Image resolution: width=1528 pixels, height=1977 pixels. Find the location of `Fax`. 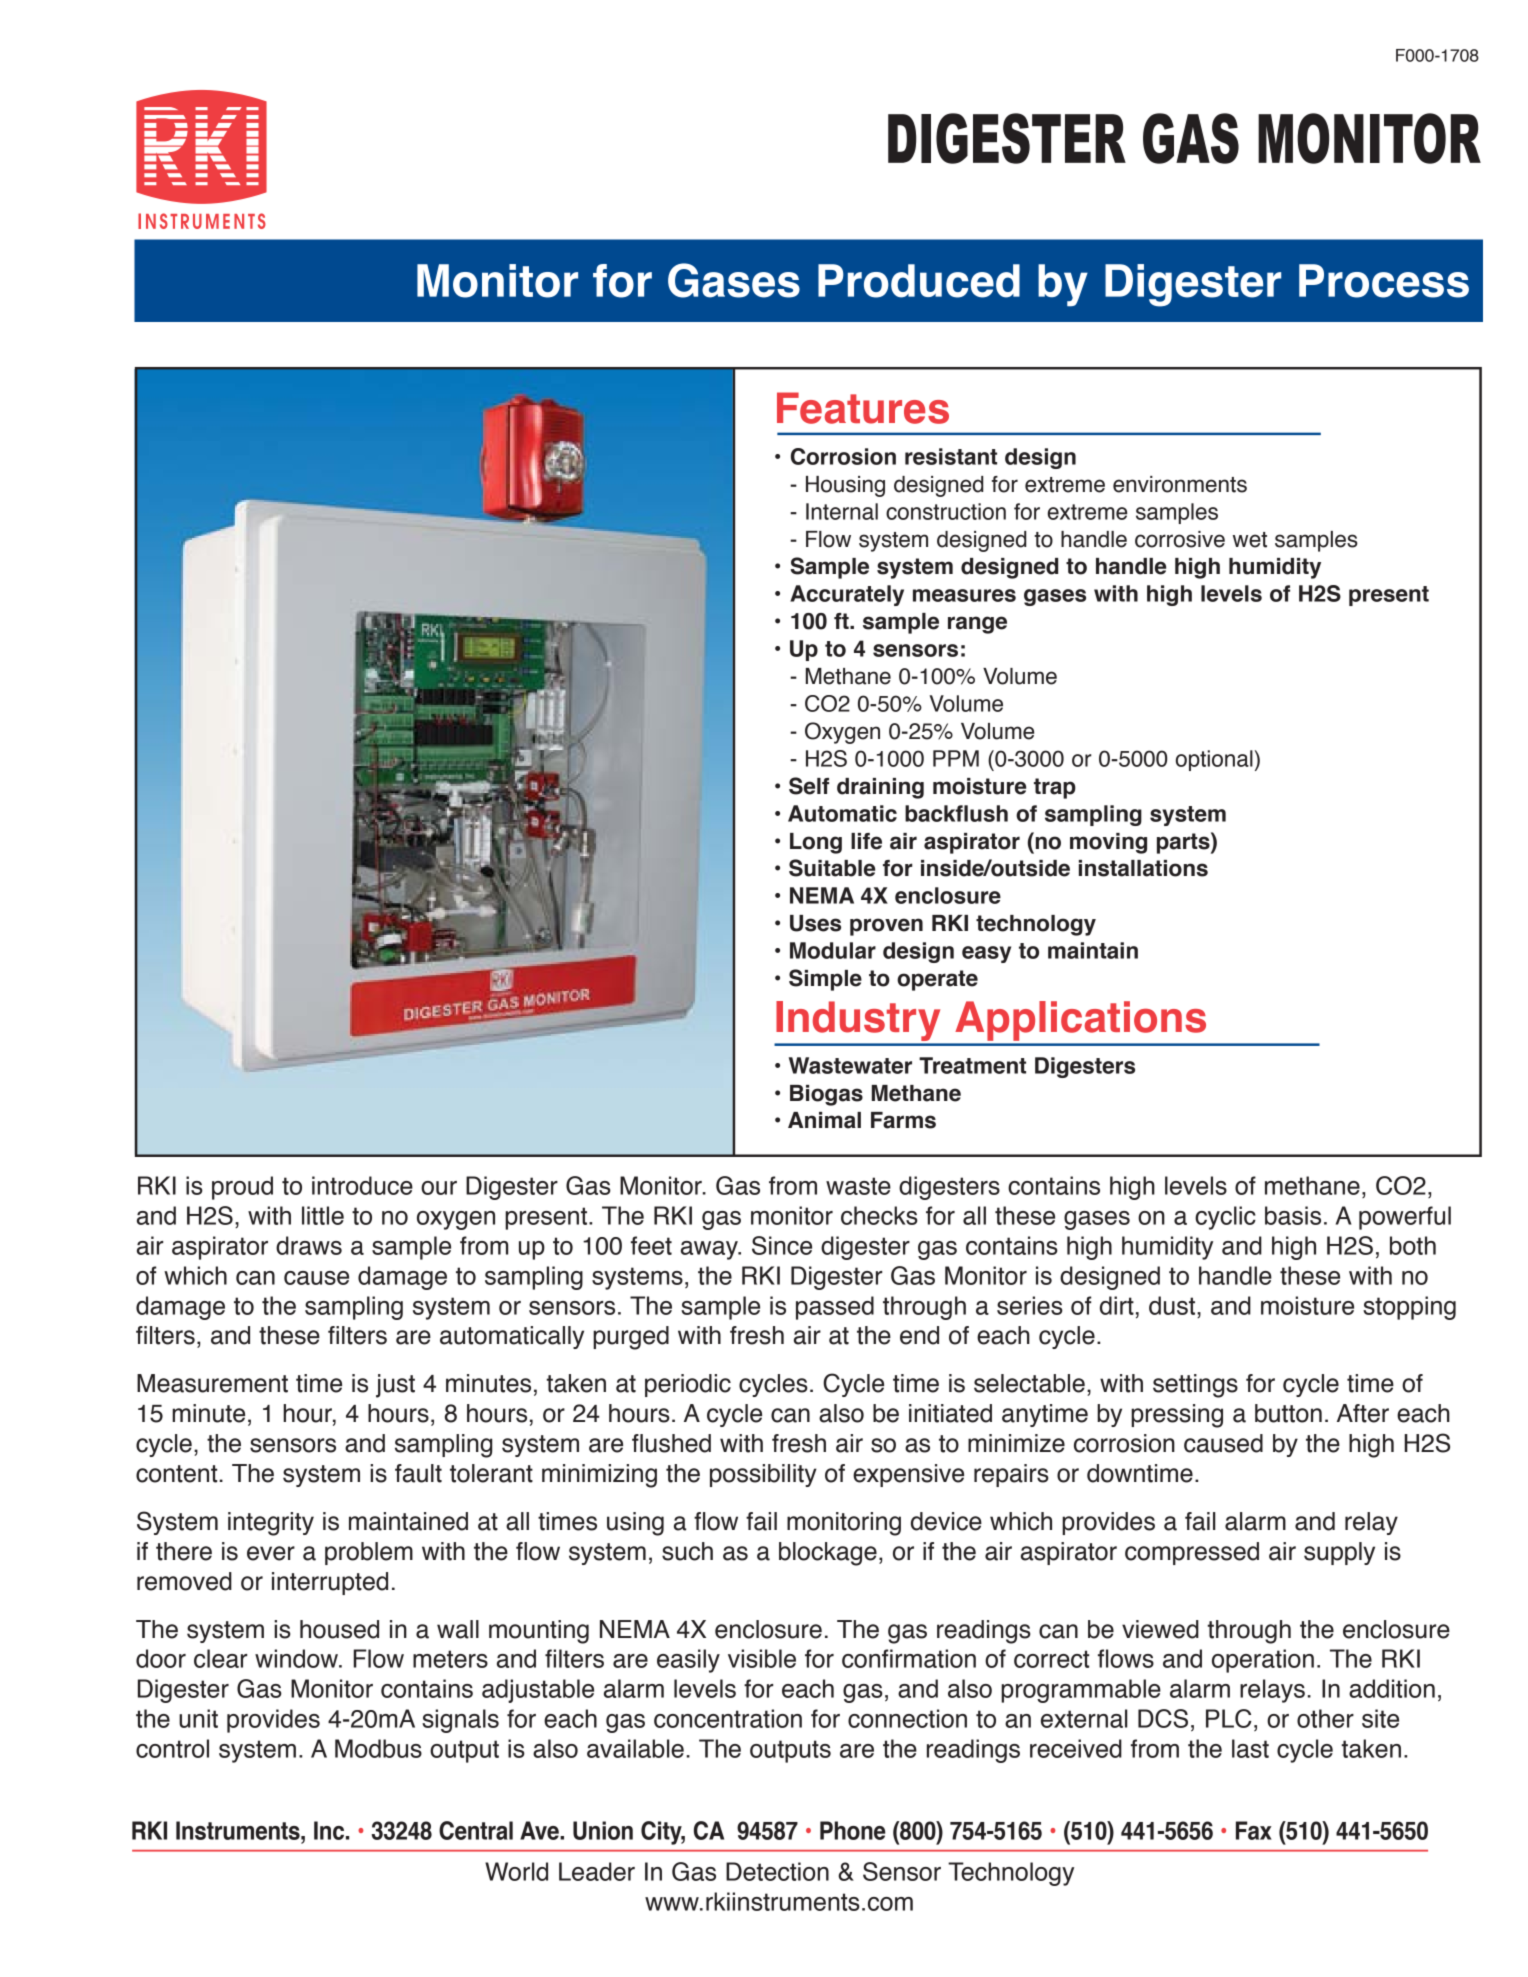

Fax is located at coordinates (1254, 1830).
